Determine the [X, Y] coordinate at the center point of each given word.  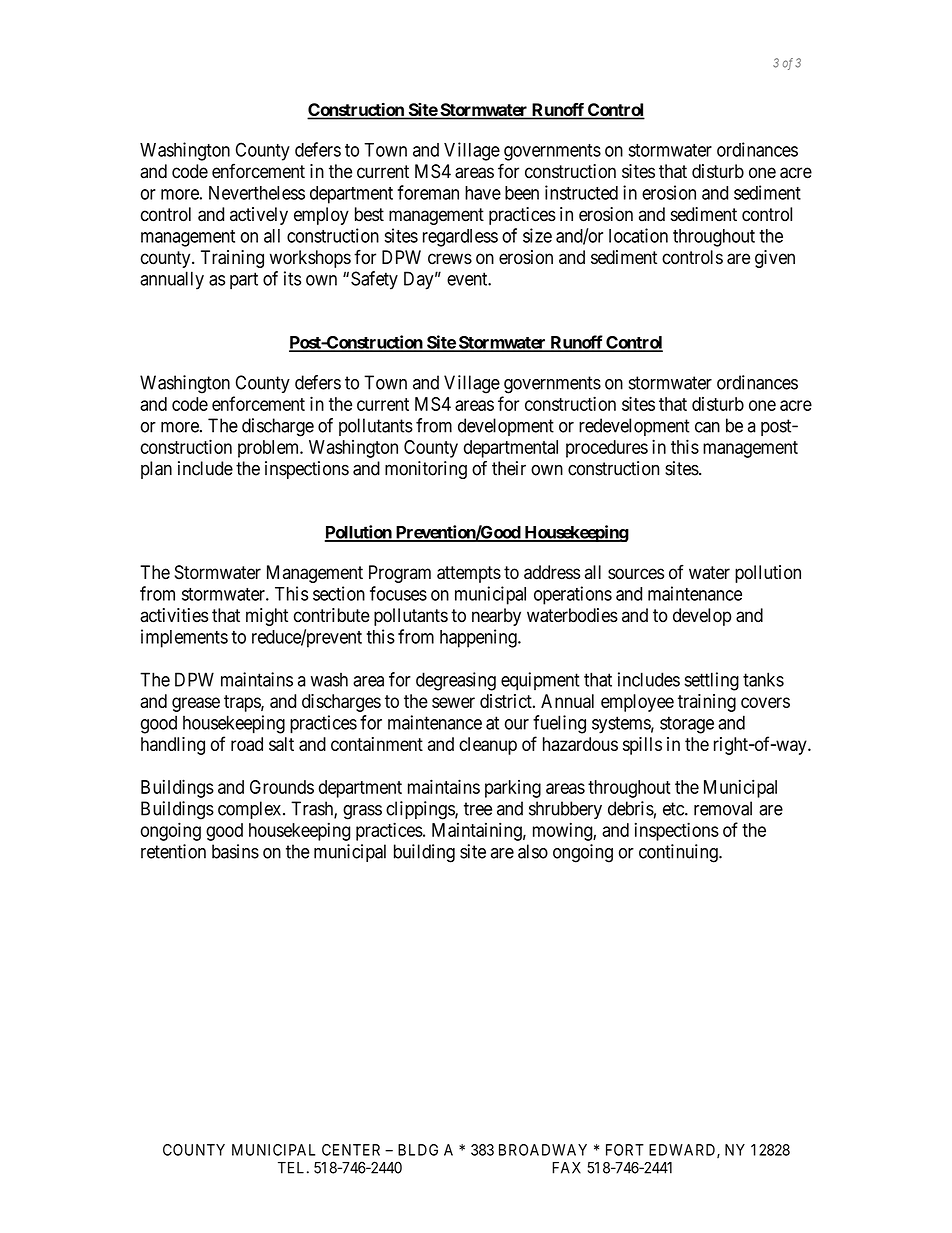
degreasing [456, 681]
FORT [625, 1150]
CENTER [351, 1150]
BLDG [418, 1150]
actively [259, 216]
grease [196, 704]
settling [712, 681]
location [638, 235]
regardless [460, 238]
